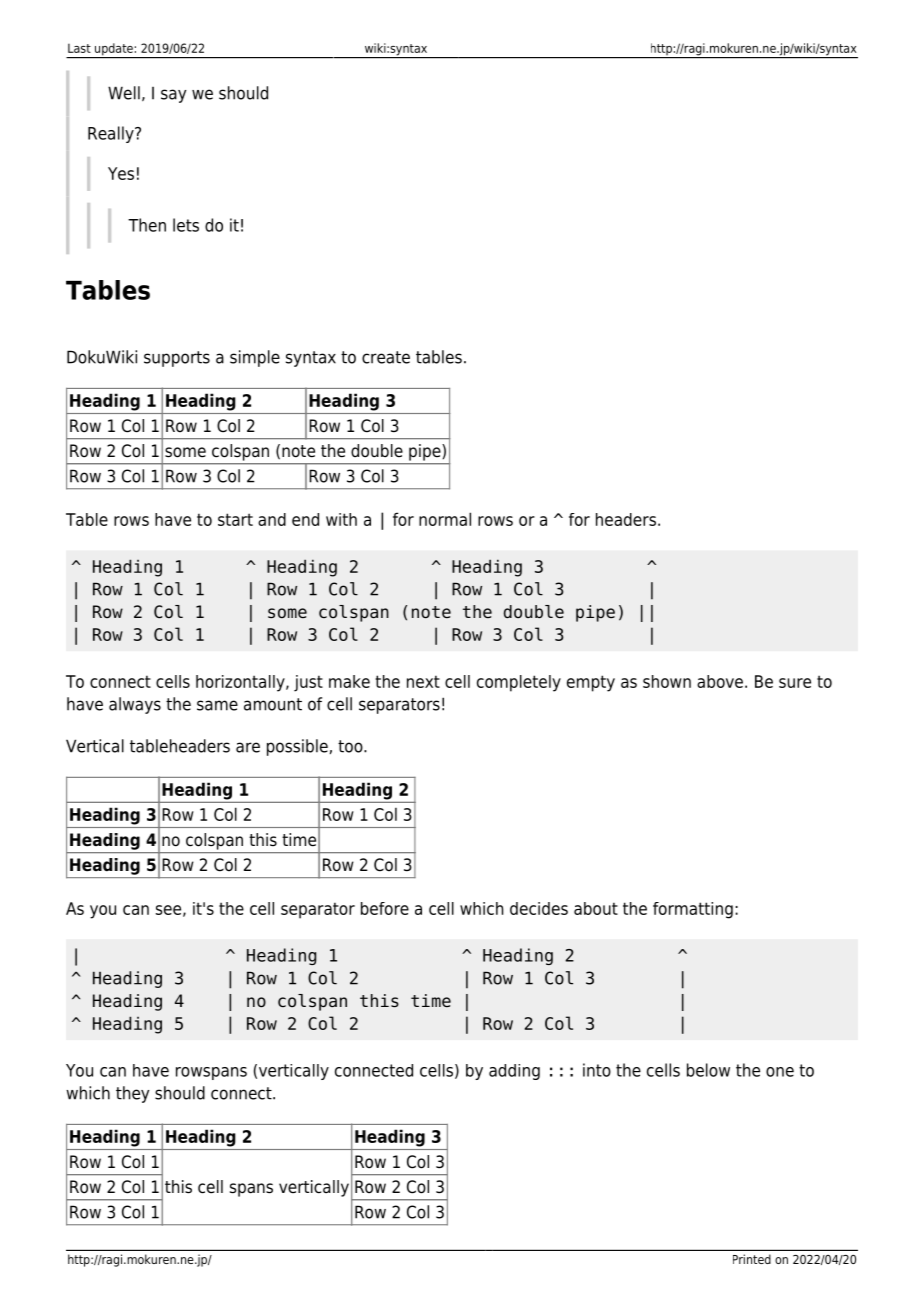 Image resolution: width=924 pixels, height=1308 pixels. Describe the element at coordinates (386, 357) in the image. I see `create` at that location.
